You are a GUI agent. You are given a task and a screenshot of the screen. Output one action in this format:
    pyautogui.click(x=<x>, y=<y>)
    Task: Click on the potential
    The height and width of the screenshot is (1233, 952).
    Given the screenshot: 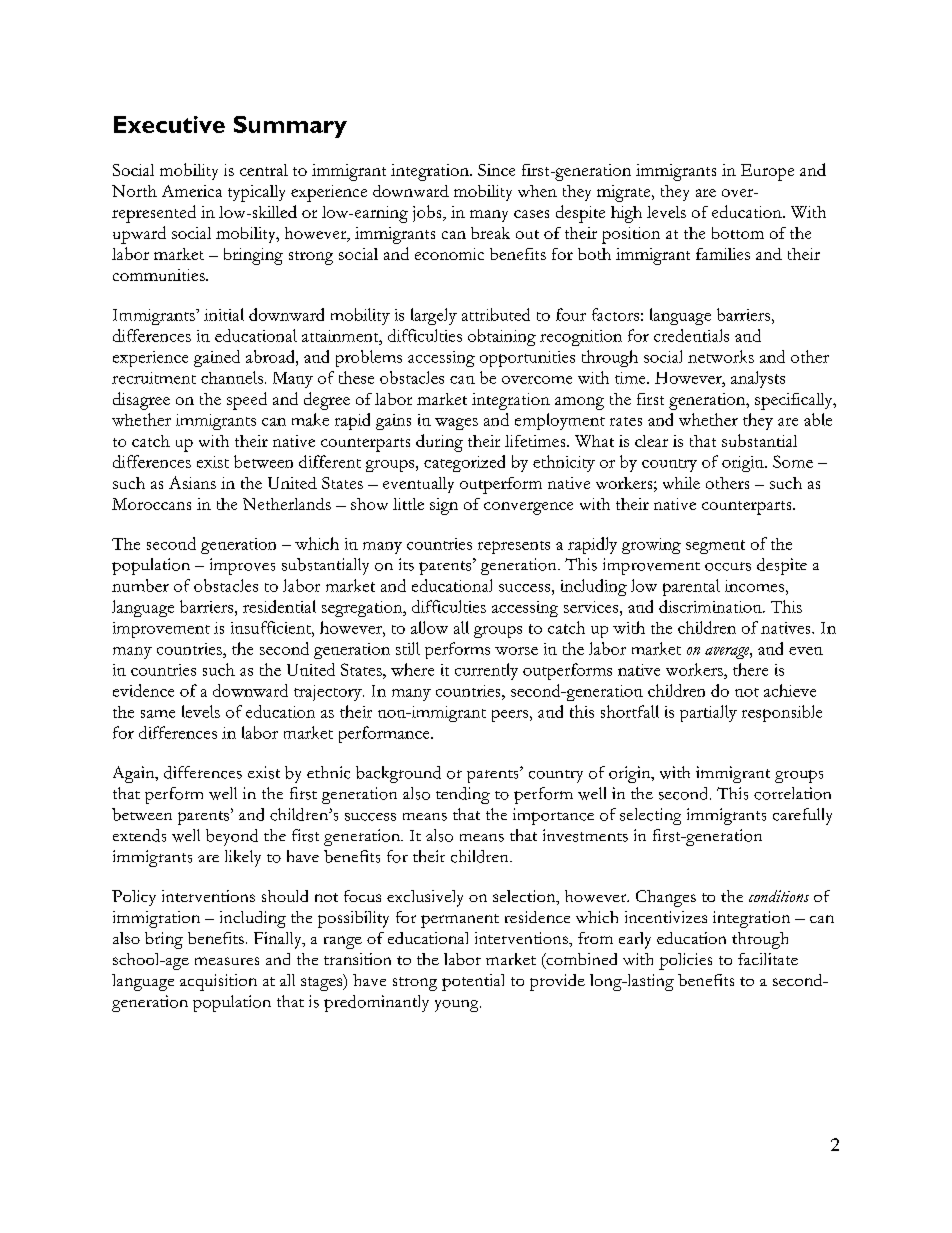 What is the action you would take?
    pyautogui.click(x=473, y=982)
